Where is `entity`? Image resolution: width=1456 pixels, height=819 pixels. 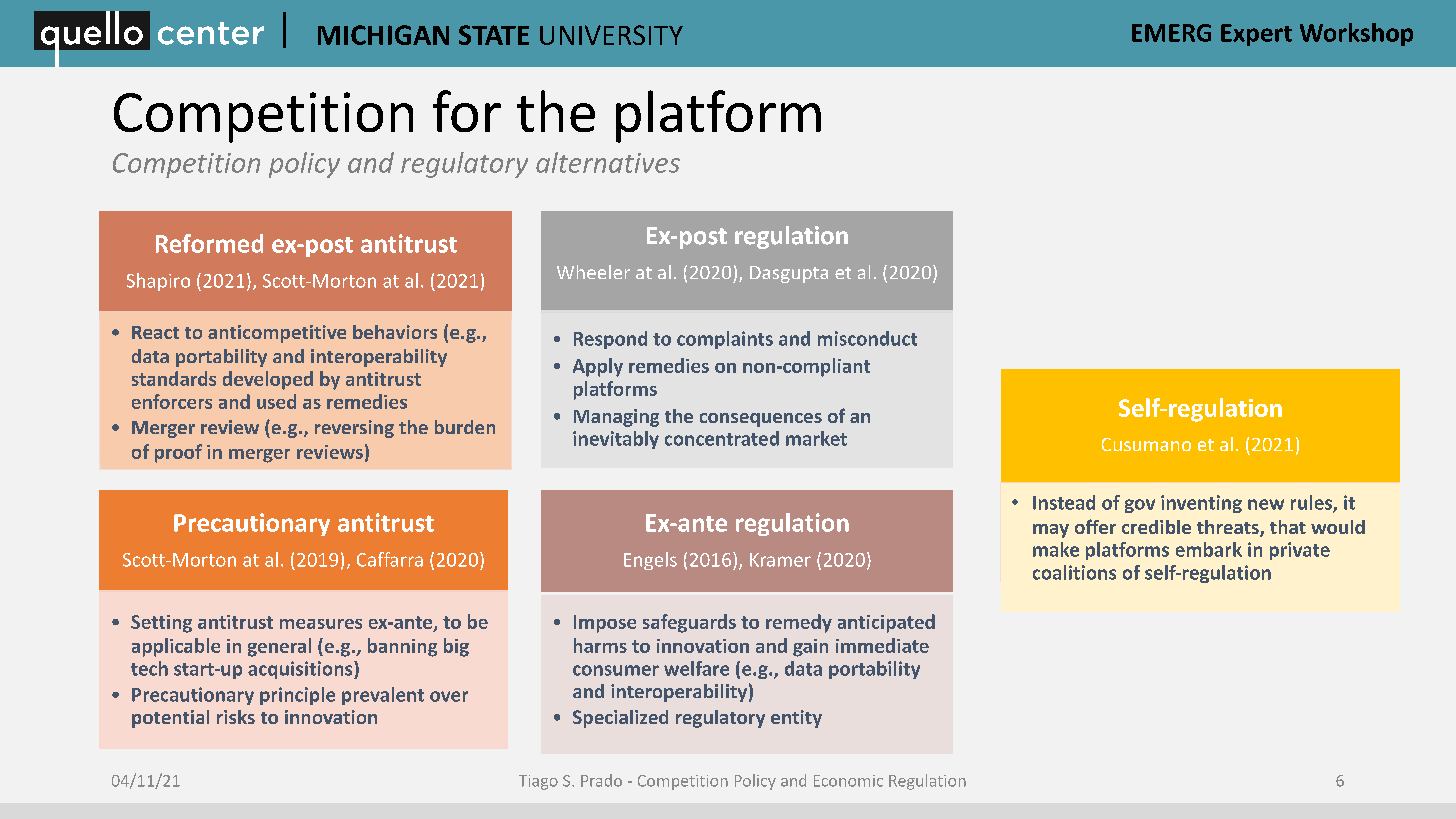
entity is located at coordinates (796, 719).
